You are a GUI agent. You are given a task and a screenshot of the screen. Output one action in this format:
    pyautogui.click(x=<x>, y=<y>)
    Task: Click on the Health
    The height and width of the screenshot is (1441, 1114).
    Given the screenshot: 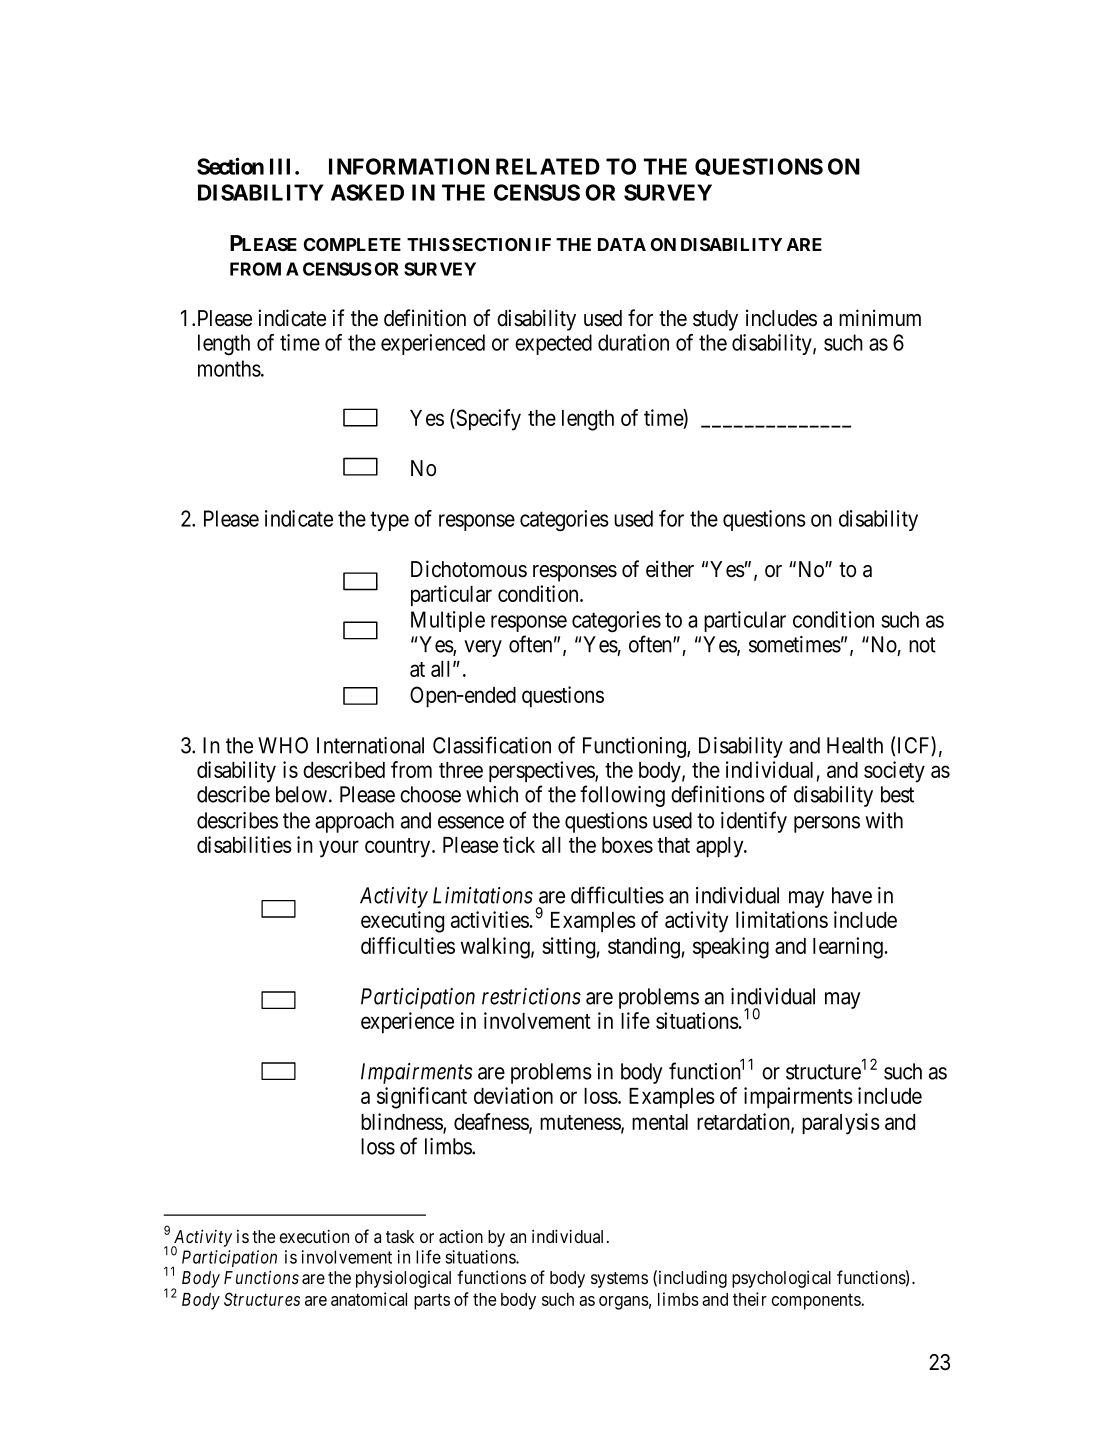 What is the action you would take?
    pyautogui.click(x=855, y=745)
